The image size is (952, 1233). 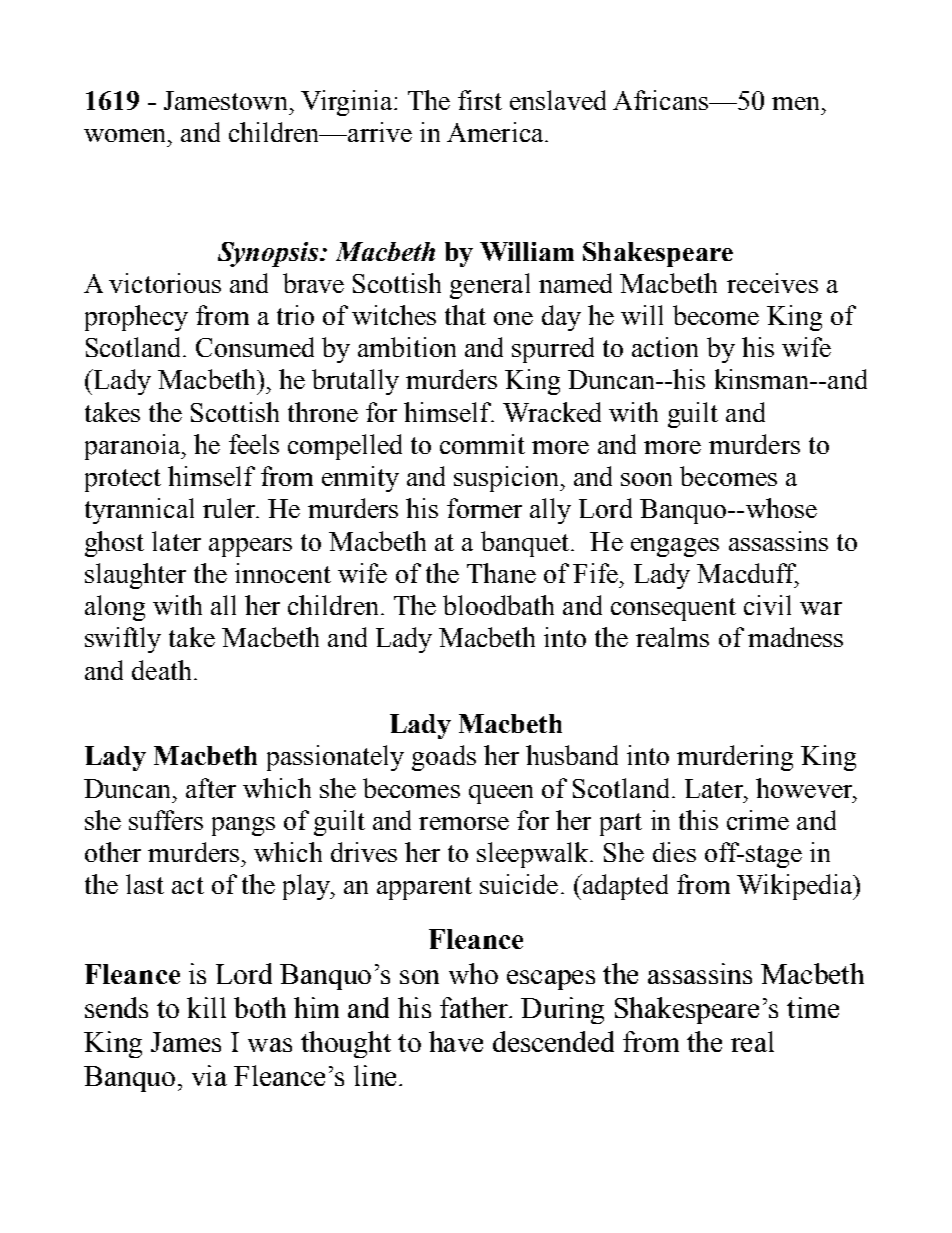 What do you see at coordinates (748, 574) in the document?
I see `Macduff` at bounding box center [748, 574].
